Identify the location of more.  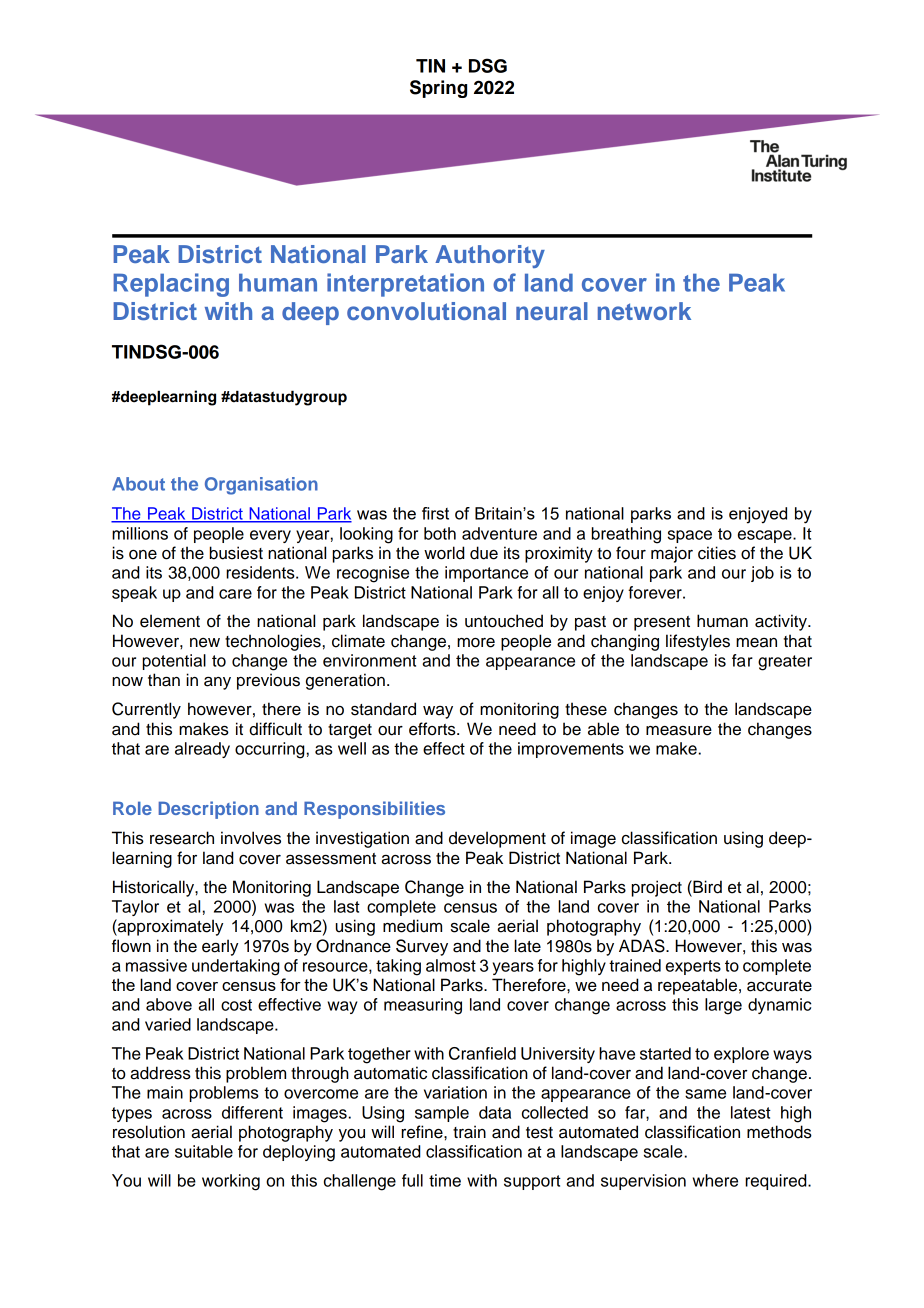
(476, 643).
